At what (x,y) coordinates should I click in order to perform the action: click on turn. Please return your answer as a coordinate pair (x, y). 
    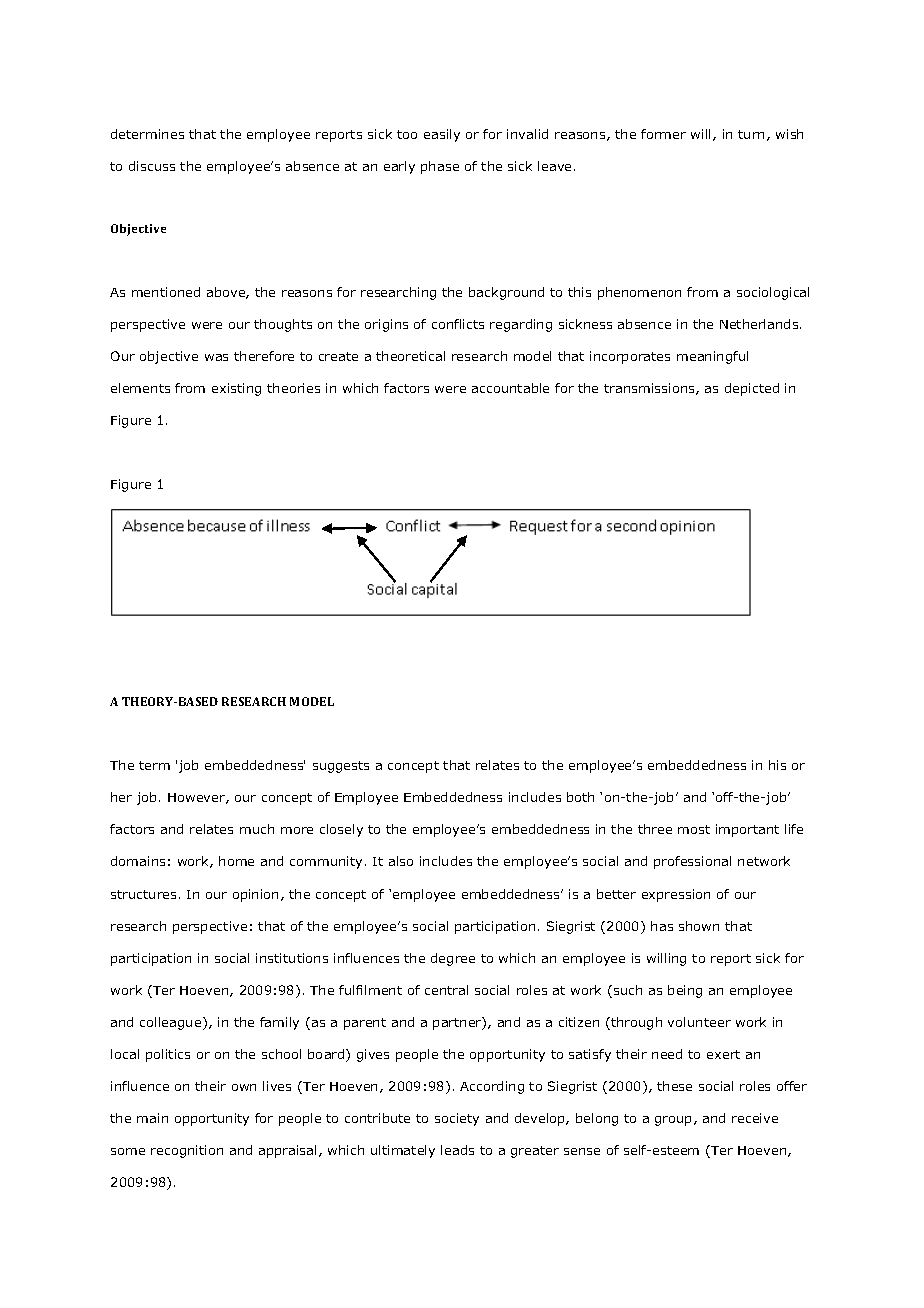
    Looking at the image, I should click on (751, 134).
